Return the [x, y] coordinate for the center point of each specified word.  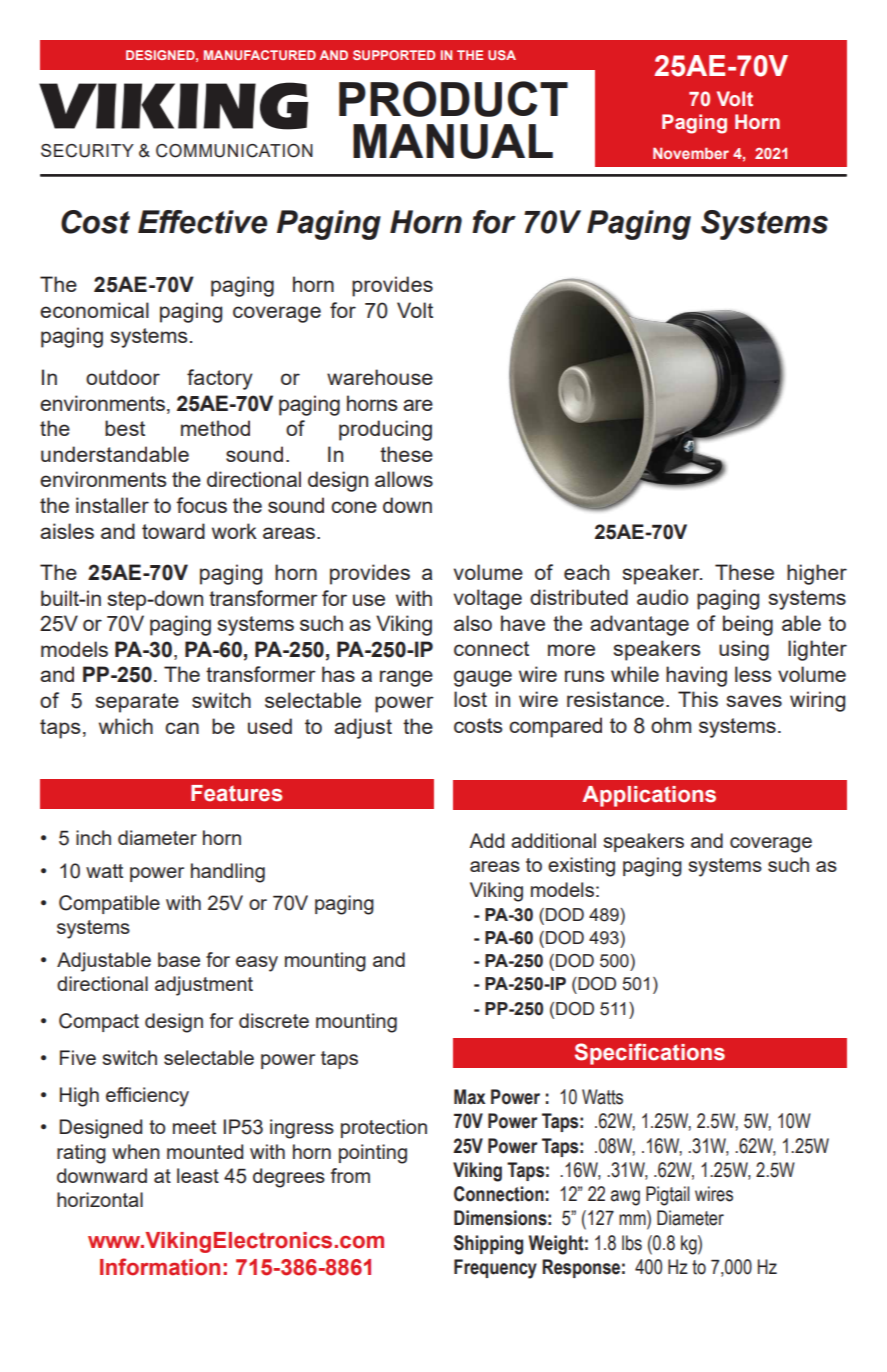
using [744, 650]
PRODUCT [453, 99]
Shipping [488, 1245]
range [406, 678]
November [691, 153]
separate [137, 703]
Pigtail [668, 1196]
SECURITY [87, 151]
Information [160, 1267]
